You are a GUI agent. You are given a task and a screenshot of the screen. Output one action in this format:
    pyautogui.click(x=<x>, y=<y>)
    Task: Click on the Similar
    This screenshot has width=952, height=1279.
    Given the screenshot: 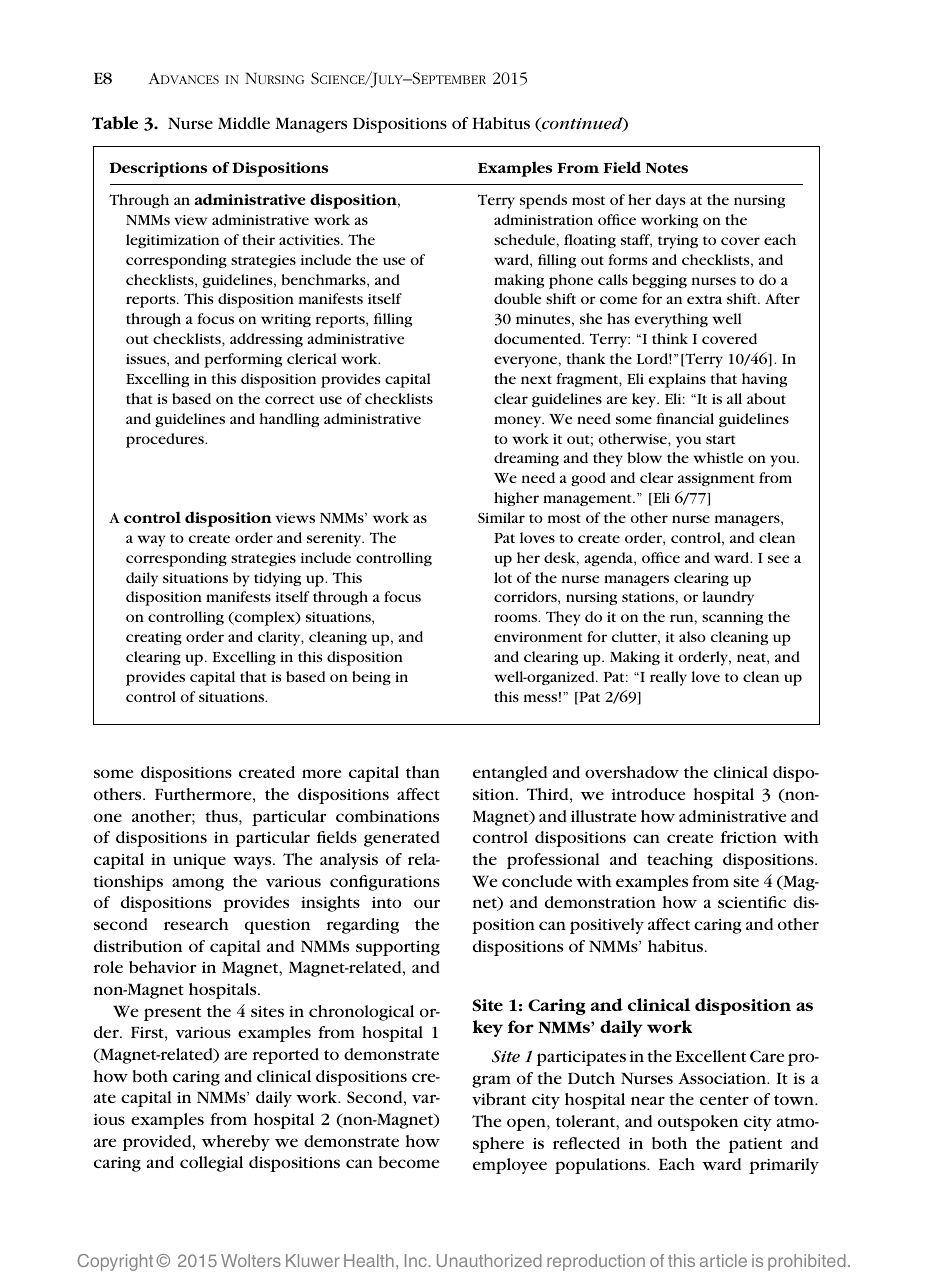 What is the action you would take?
    pyautogui.click(x=501, y=517)
